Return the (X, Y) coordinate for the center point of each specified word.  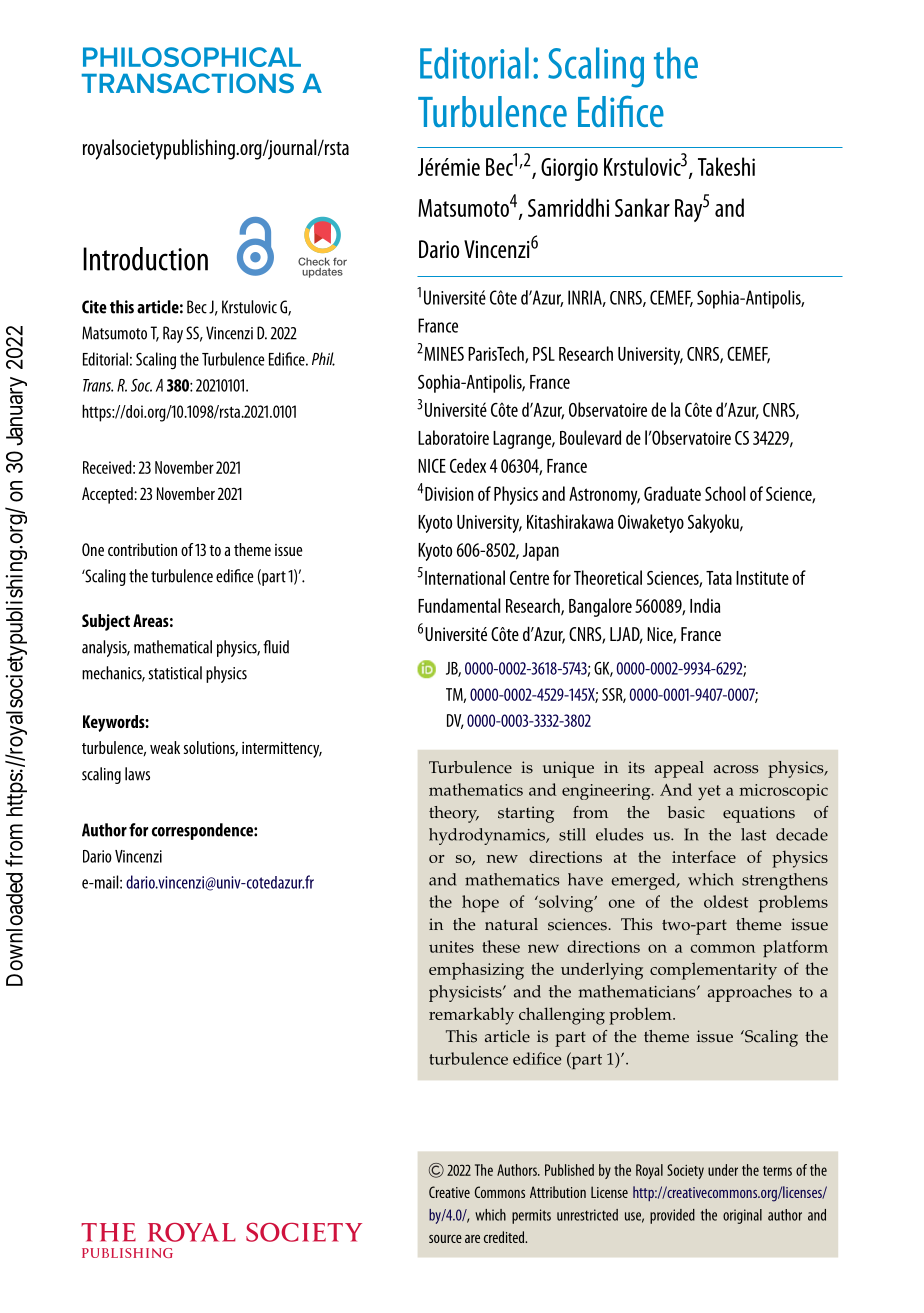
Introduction (145, 259)
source (445, 1239)
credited (505, 1237)
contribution (142, 549)
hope (480, 903)
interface (704, 856)
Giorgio (569, 169)
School (725, 493)
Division (449, 494)
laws (137, 774)
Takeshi (726, 166)
